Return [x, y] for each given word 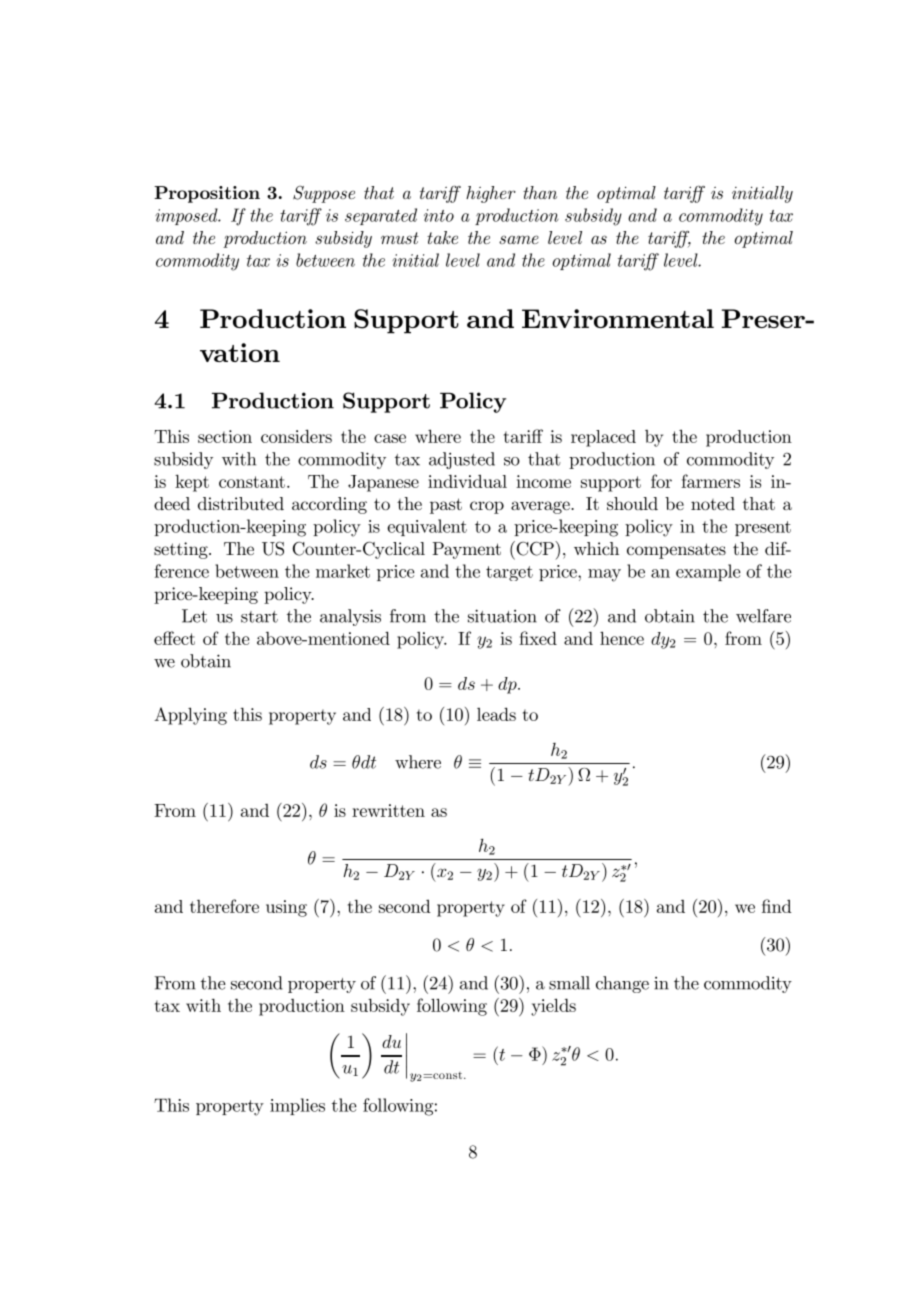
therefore [224, 906]
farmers [710, 481]
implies [297, 1106]
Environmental [618, 318]
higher [491, 194]
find [777, 906]
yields [553, 1007]
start [259, 617]
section [225, 436]
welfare [763, 616]
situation [502, 616]
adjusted [462, 460]
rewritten [388, 810]
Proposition [207, 194]
